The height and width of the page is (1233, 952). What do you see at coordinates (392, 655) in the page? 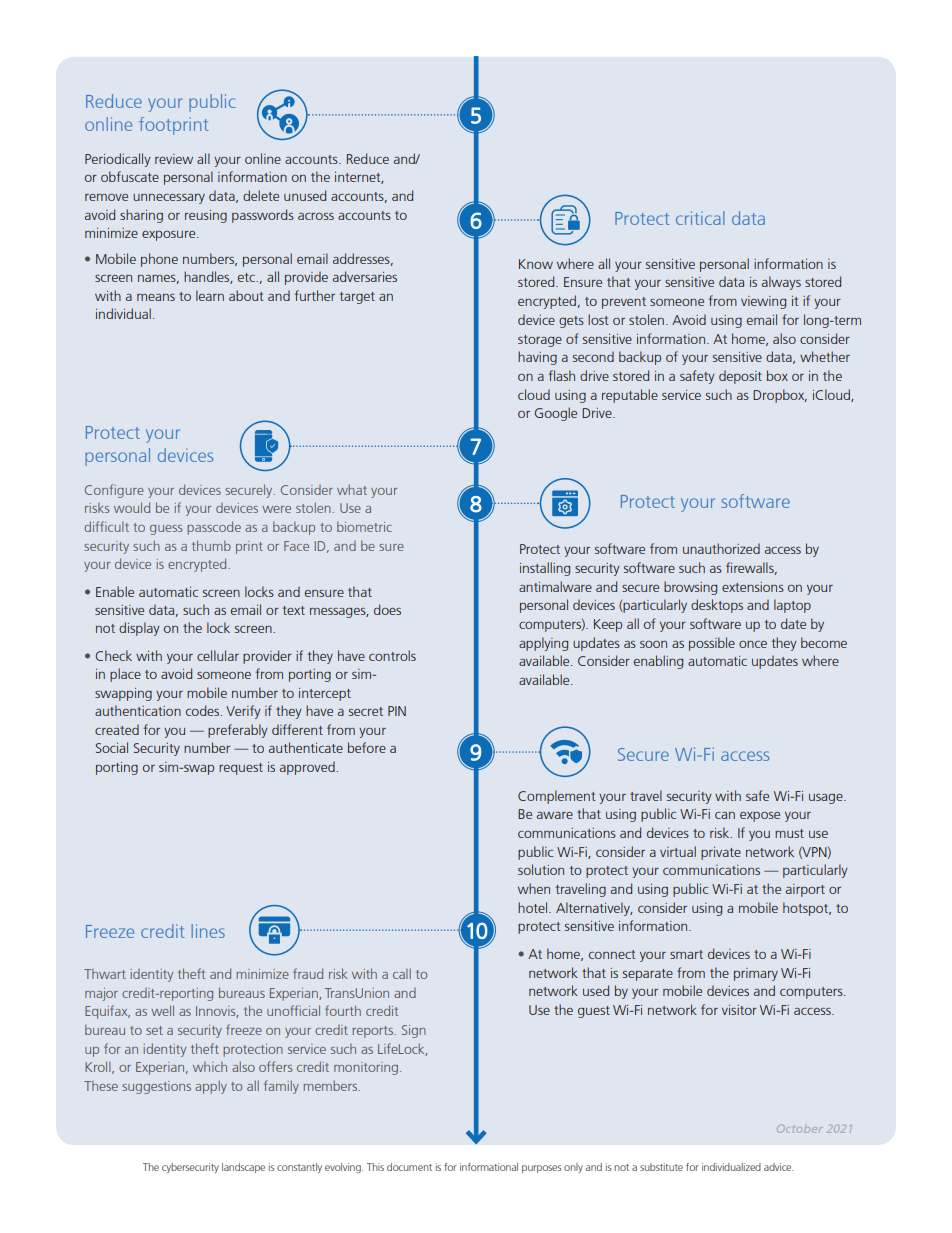
I see `controls` at bounding box center [392, 655].
